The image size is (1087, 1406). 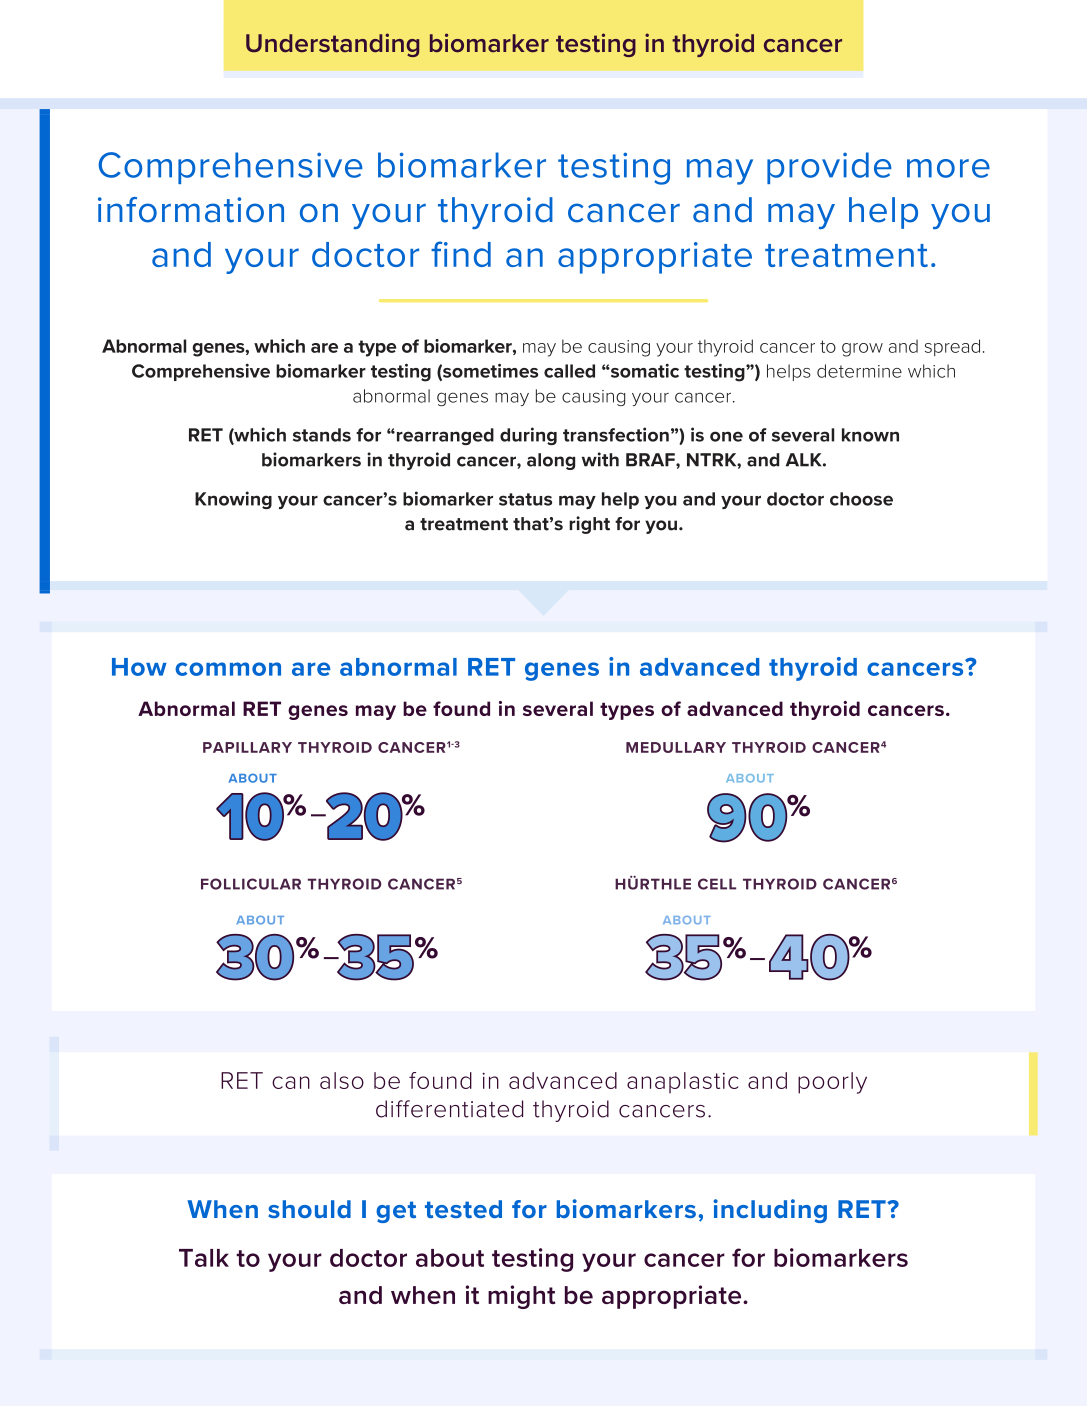 I want to click on CELL, so click(x=717, y=884).
